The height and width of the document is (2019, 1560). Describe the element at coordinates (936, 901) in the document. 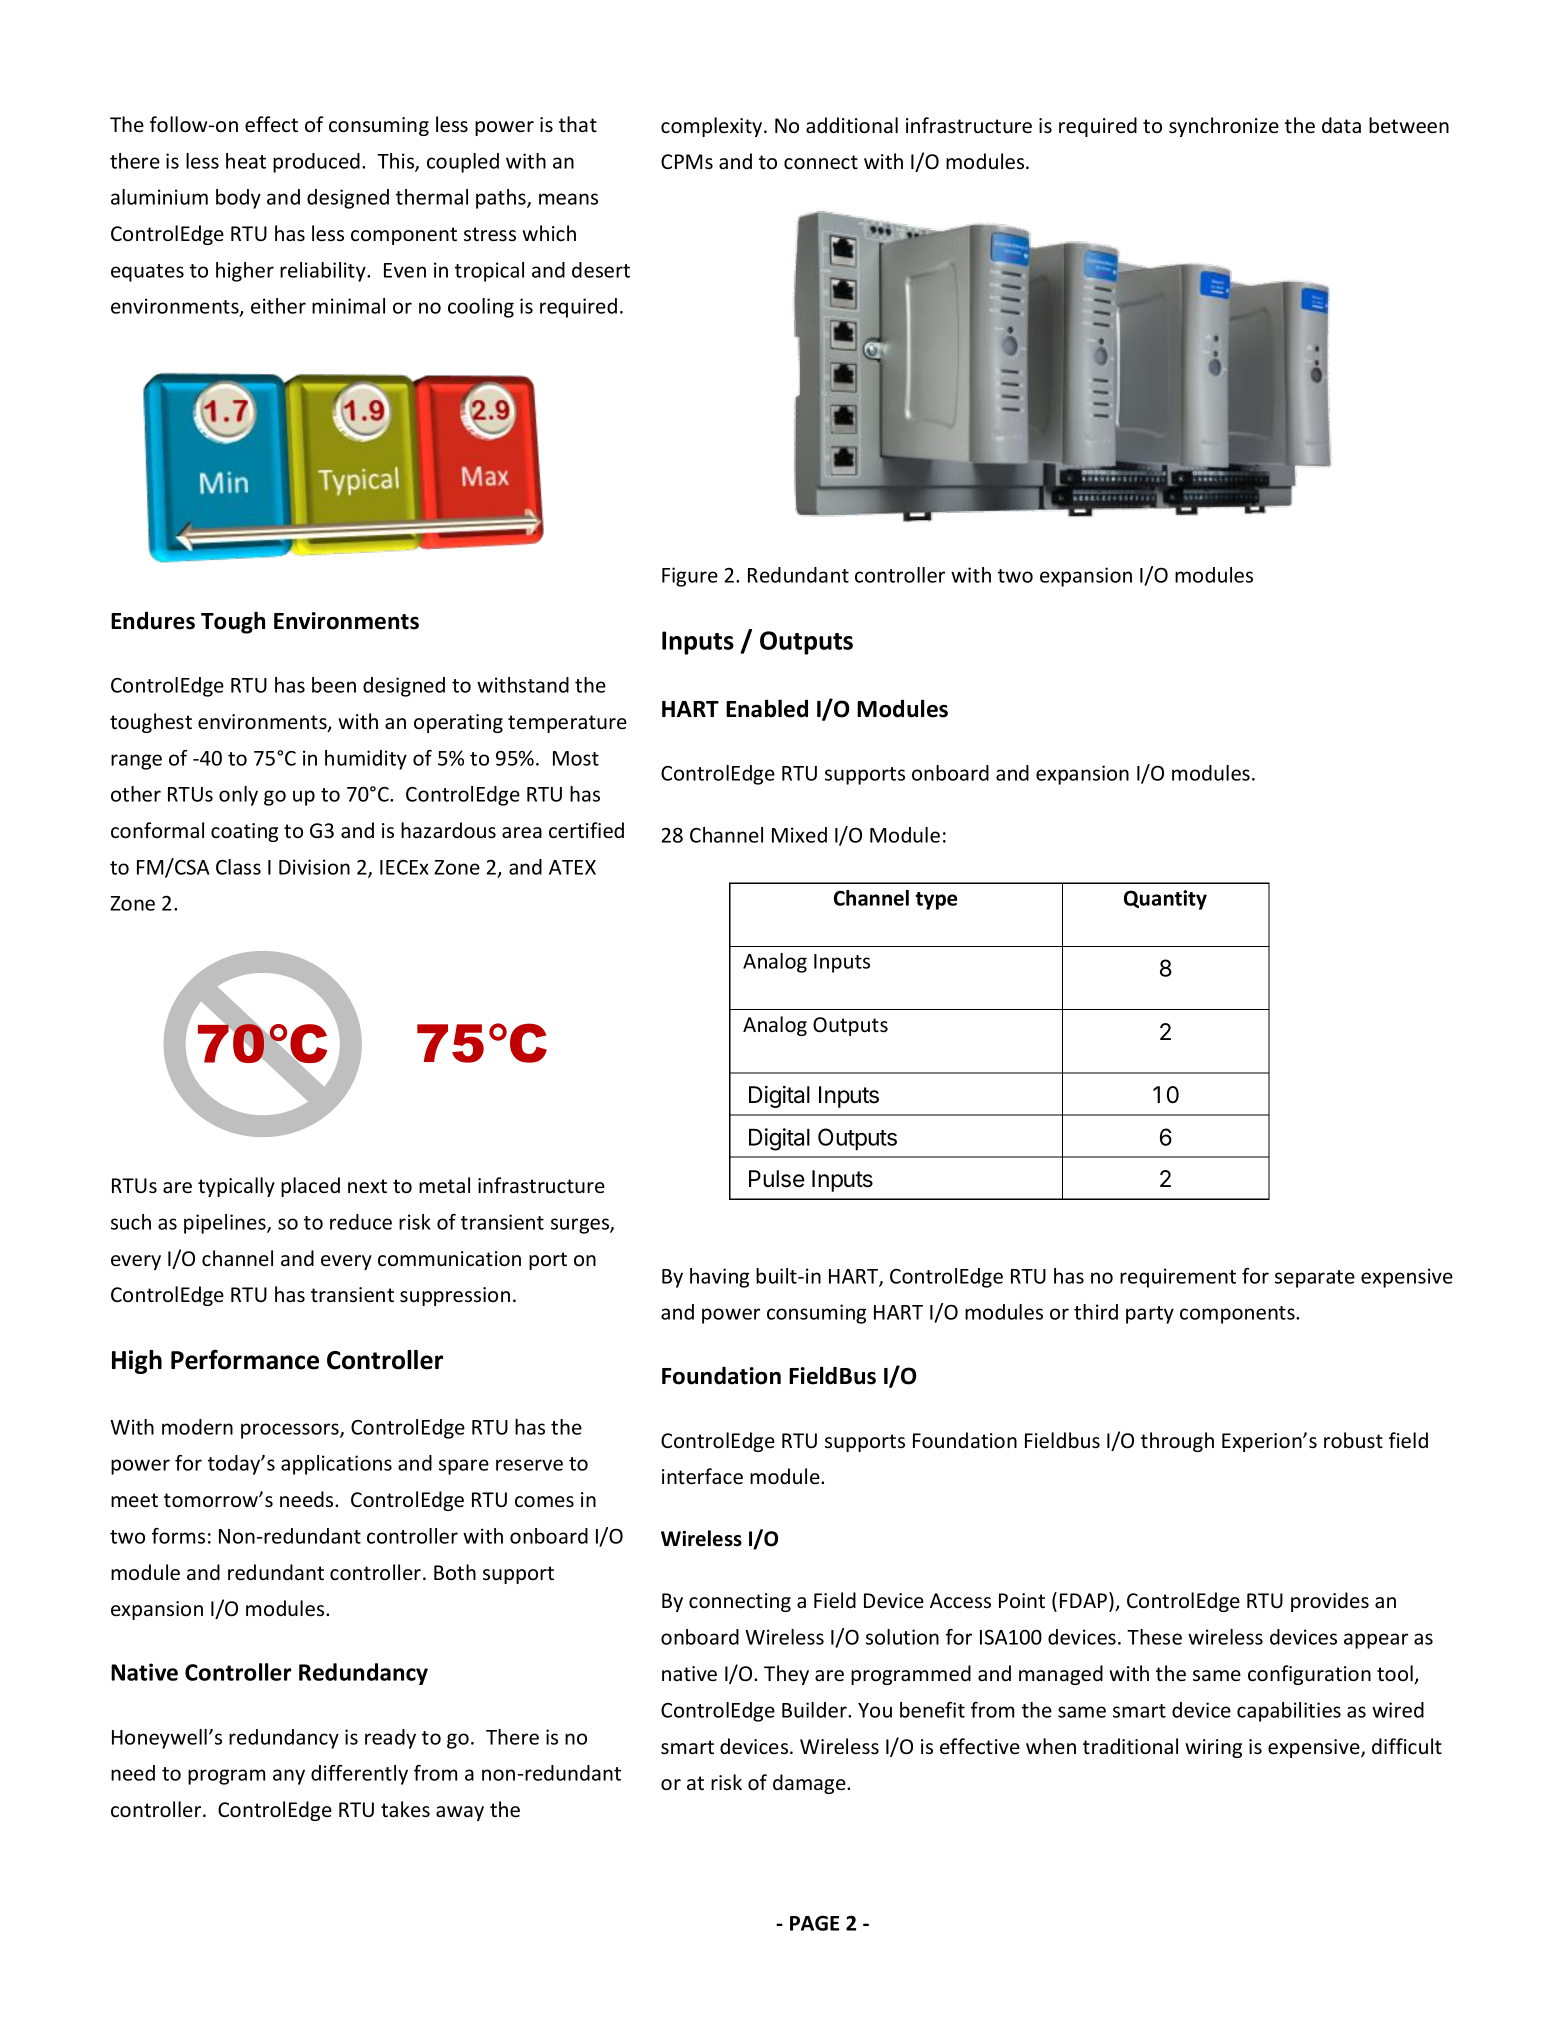

I see `type` at that location.
